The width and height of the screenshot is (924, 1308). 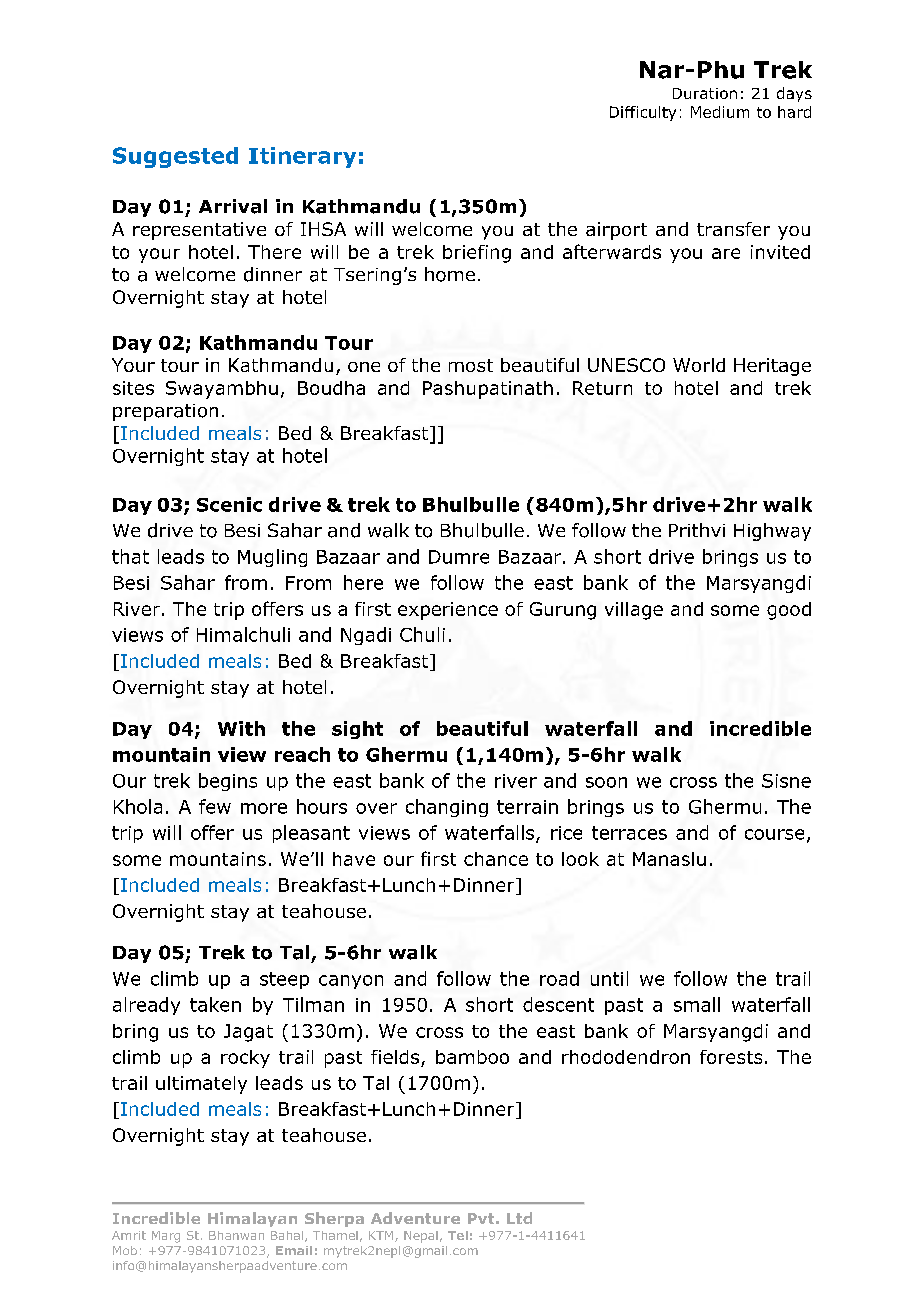 What do you see at coordinates (720, 112) in the screenshot?
I see `Medium` at bounding box center [720, 112].
